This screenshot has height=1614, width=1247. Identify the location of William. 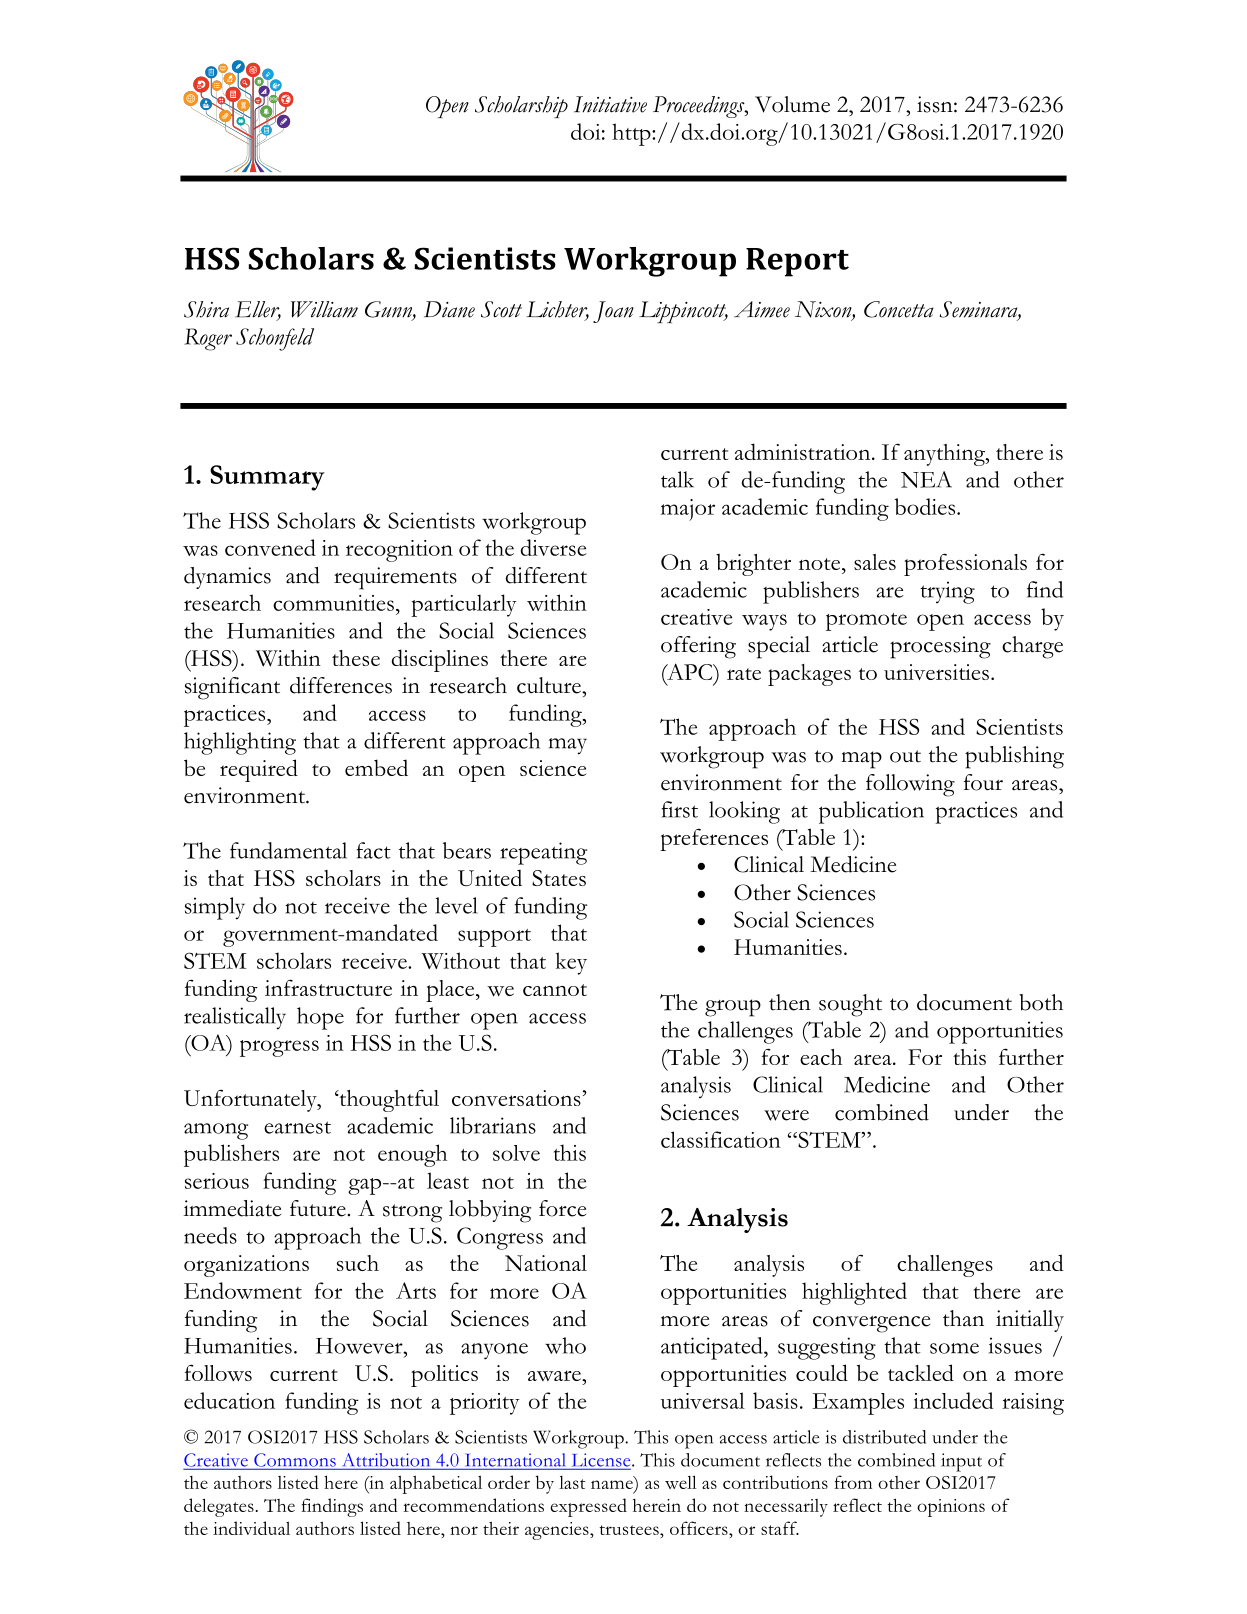
(324, 309).
